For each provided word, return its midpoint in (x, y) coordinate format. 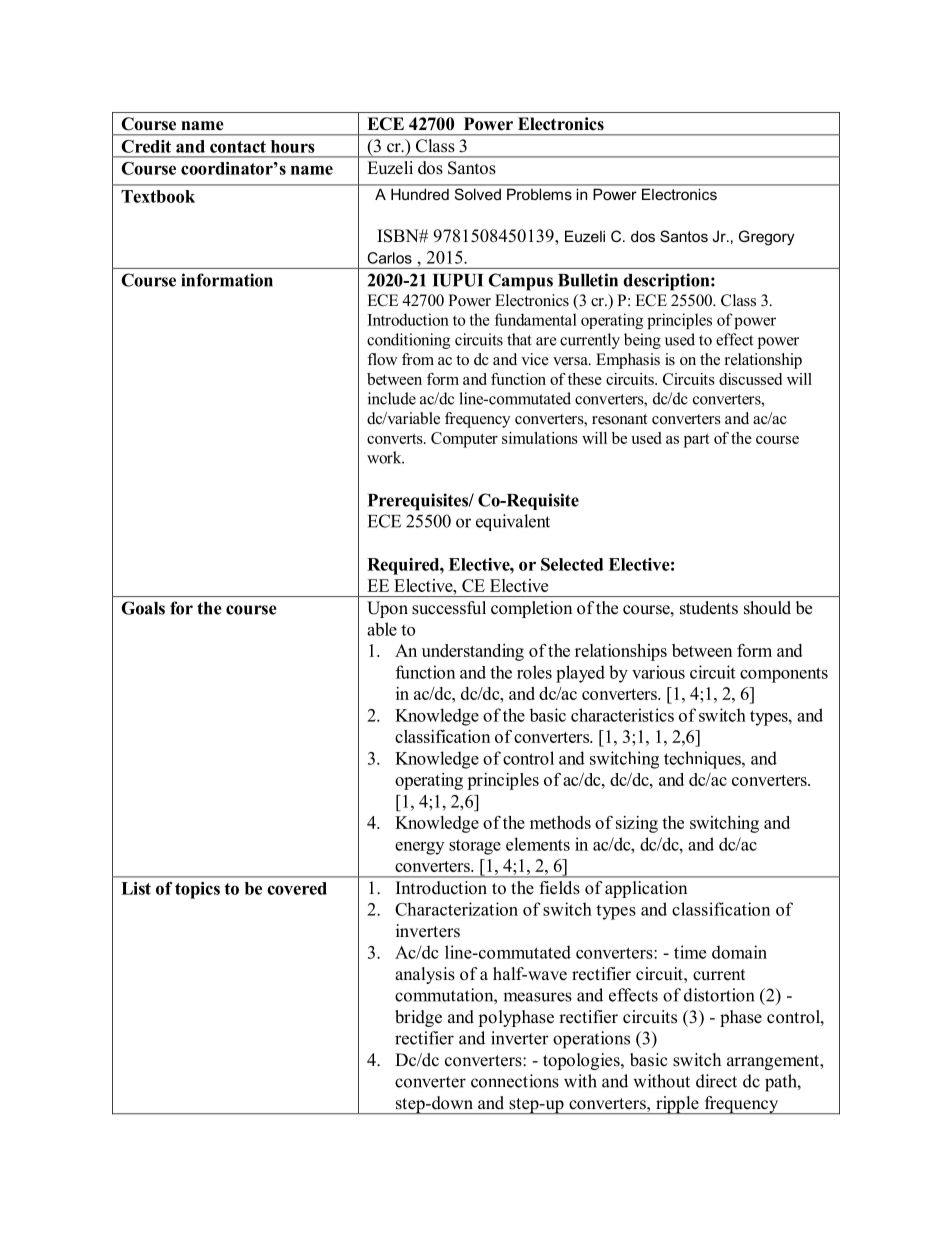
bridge (418, 1018)
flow (382, 359)
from (418, 359)
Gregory (767, 238)
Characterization (456, 909)
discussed (750, 379)
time (690, 952)
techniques (703, 760)
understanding (473, 652)
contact (238, 147)
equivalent (513, 522)
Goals (143, 608)
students (709, 607)
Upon (387, 609)
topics (197, 890)
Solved (478, 194)
